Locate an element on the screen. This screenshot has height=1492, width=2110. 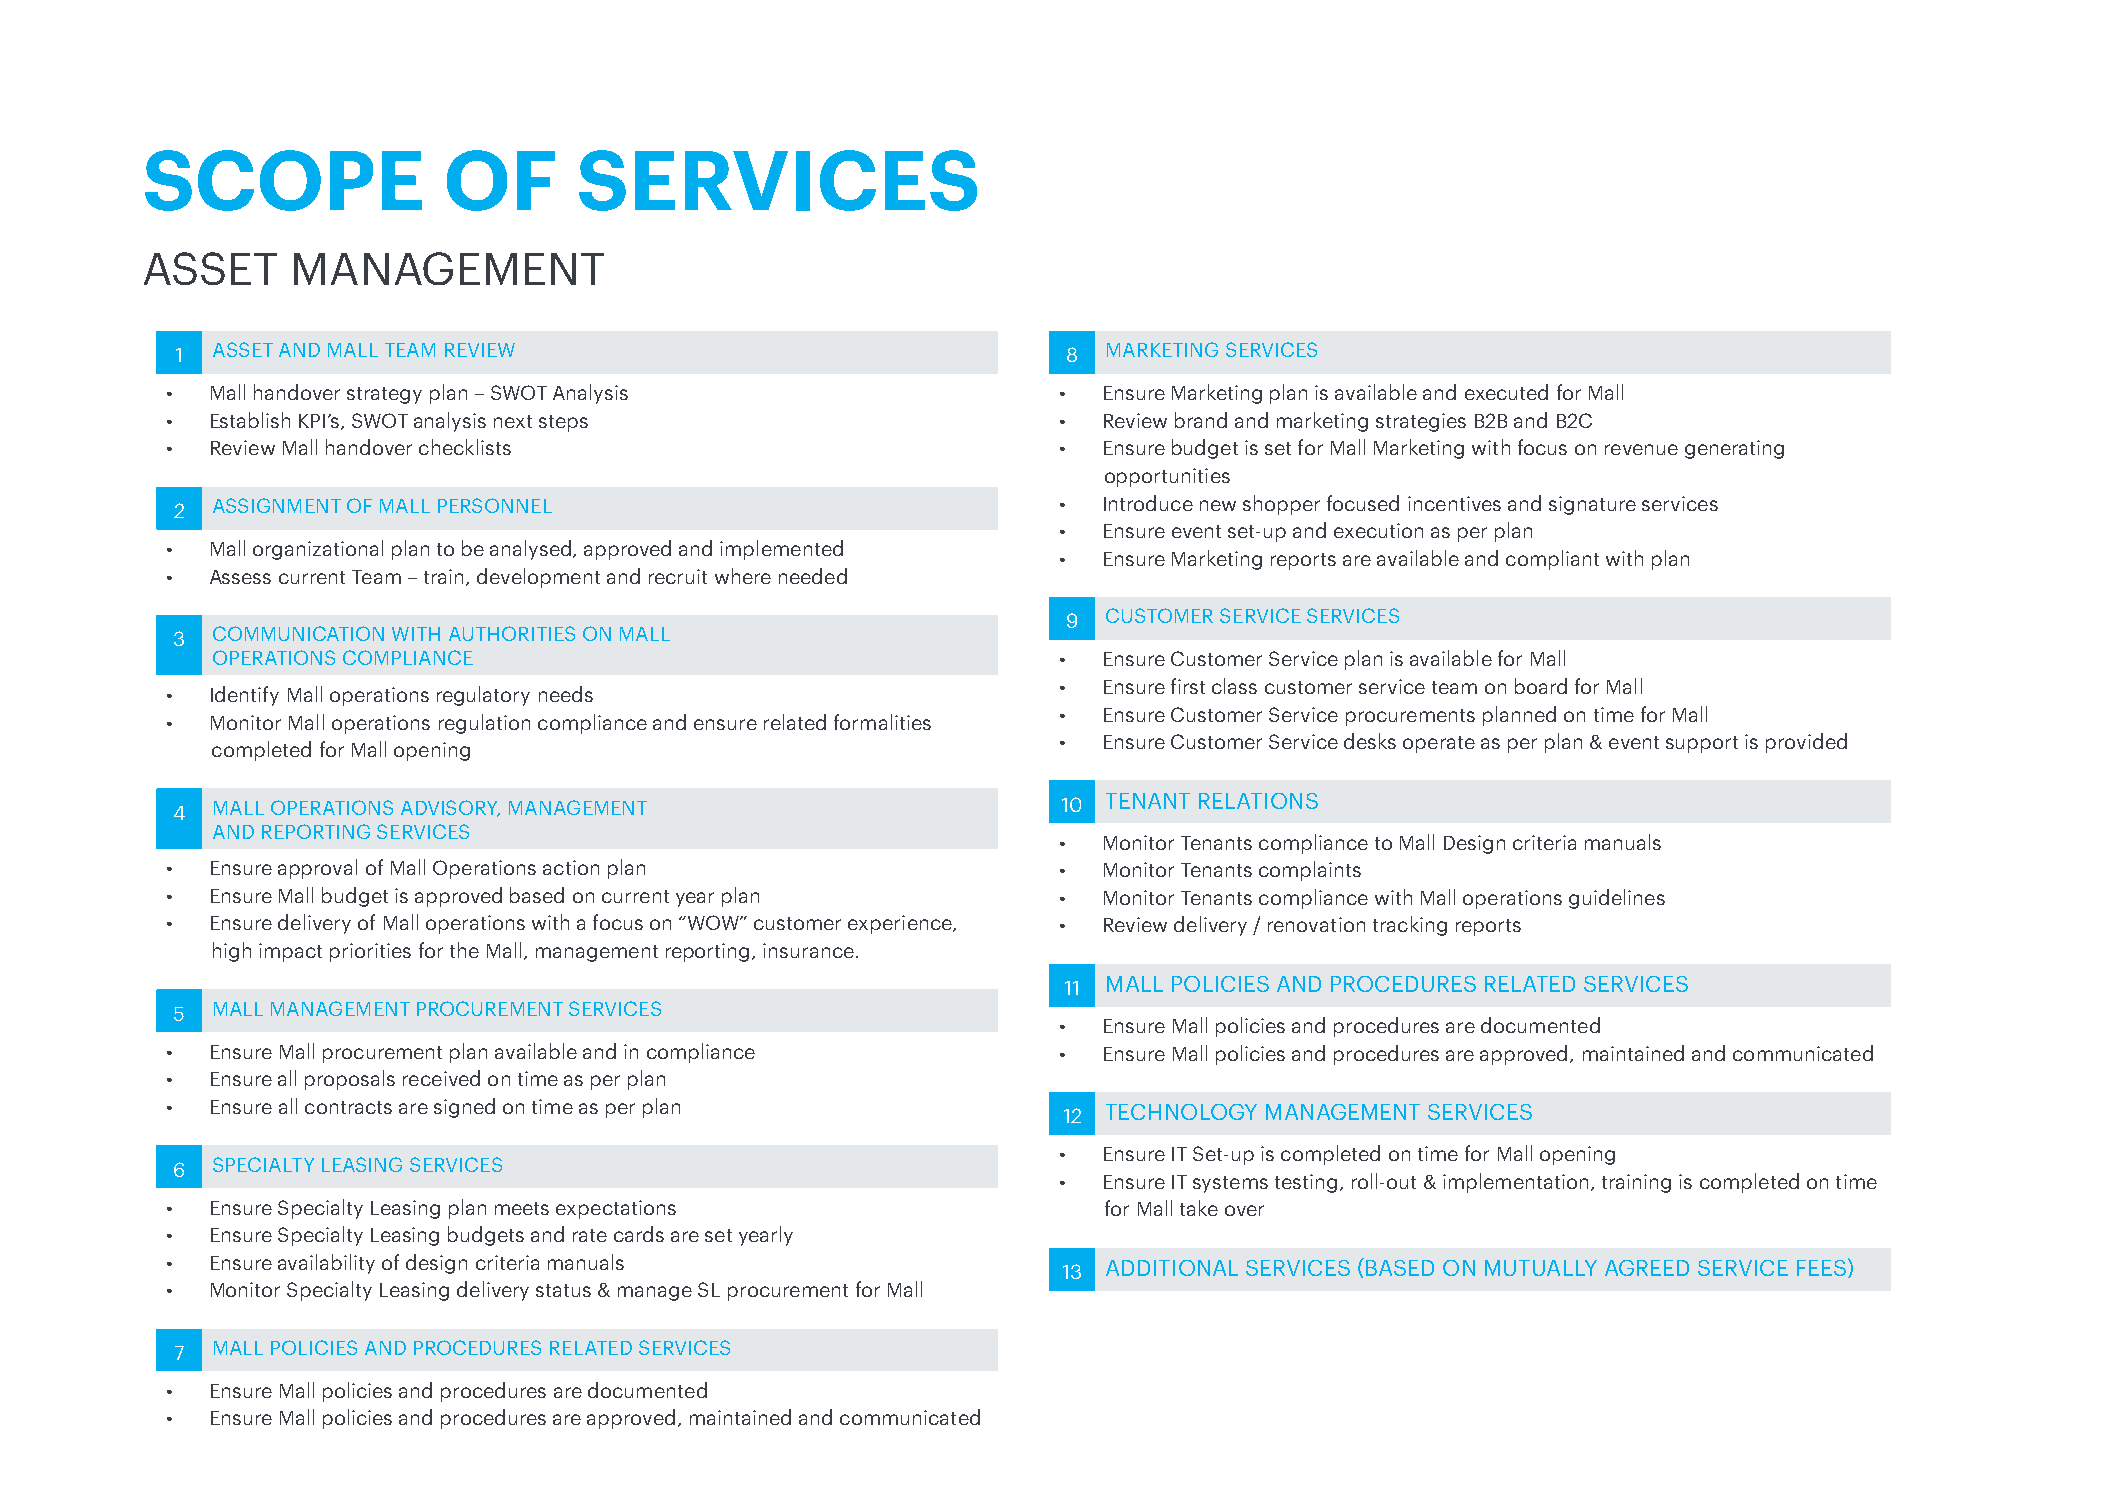
guidelines is located at coordinates (1617, 899).
